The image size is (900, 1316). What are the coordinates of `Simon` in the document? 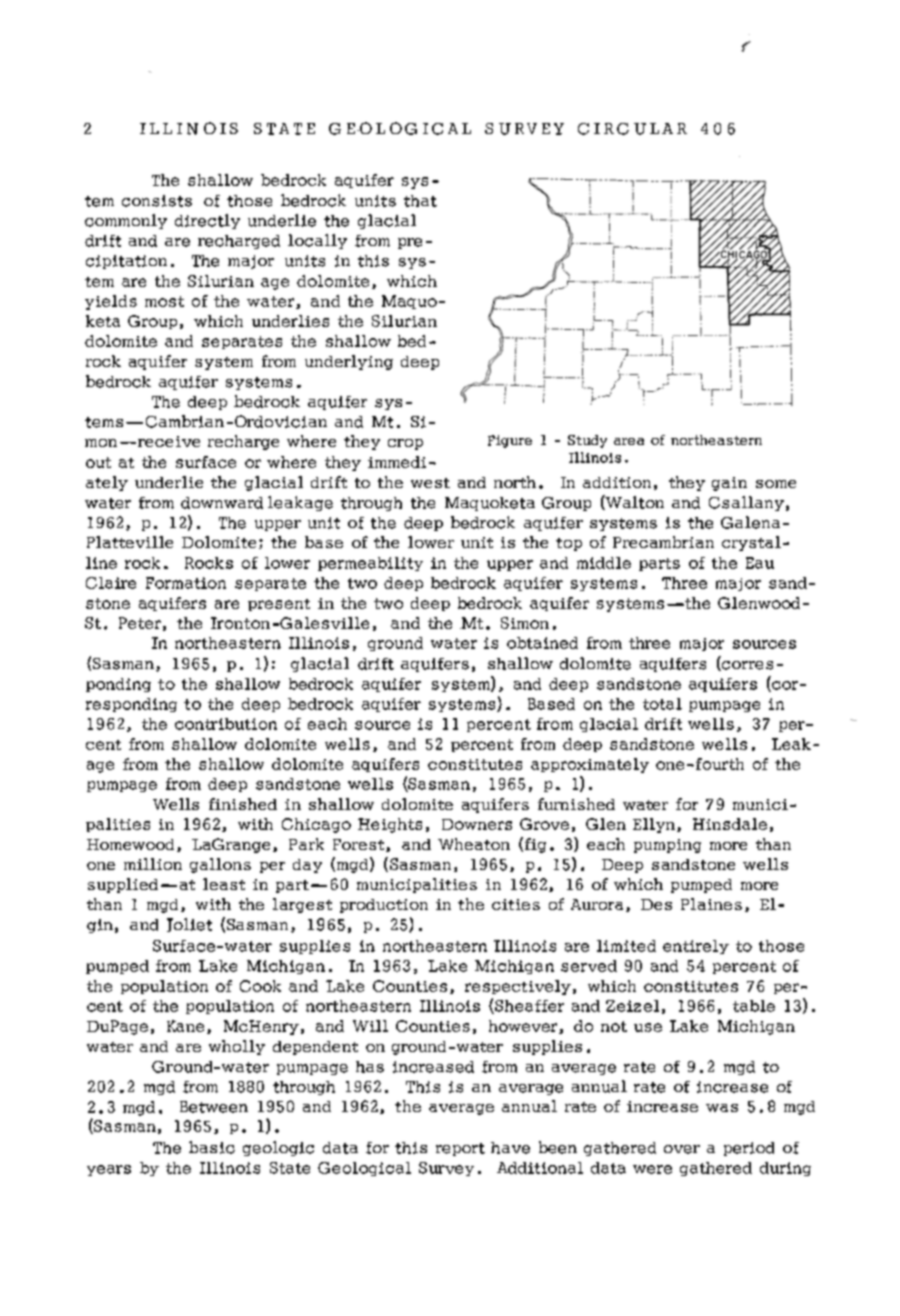 It's located at (525, 623).
